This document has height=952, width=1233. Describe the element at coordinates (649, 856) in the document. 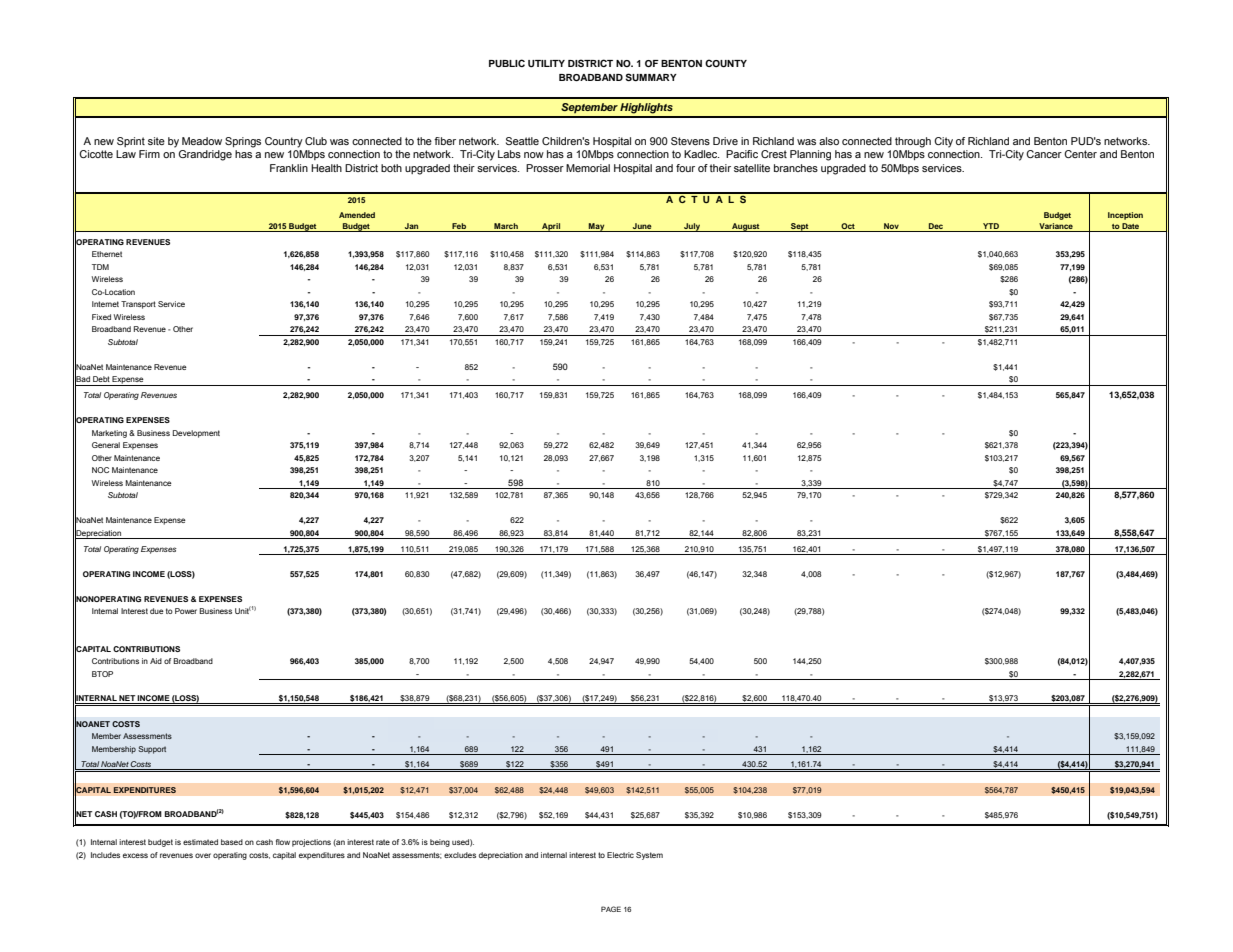

I see `System` at that location.
